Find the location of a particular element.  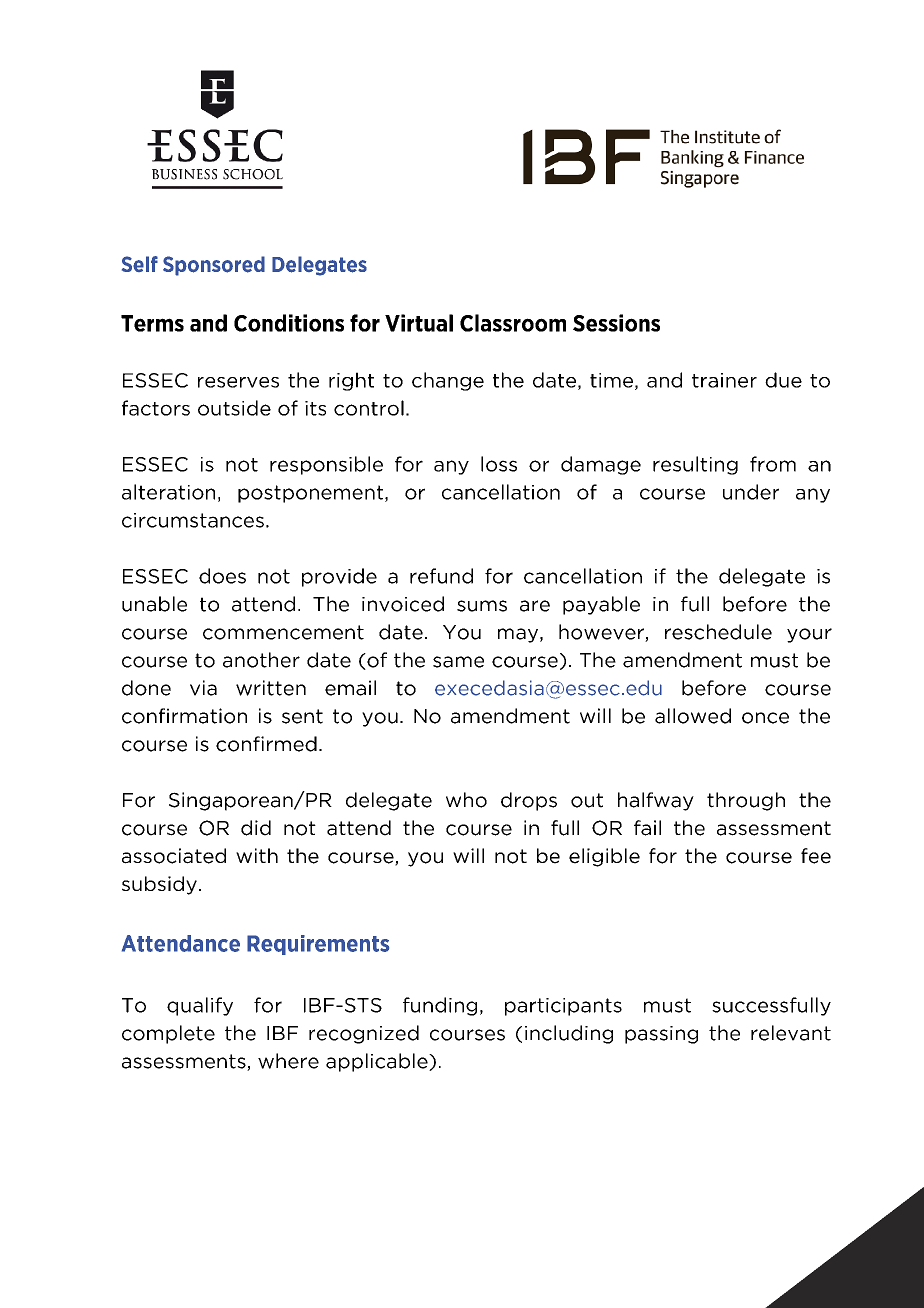

same is located at coordinates (458, 662).
